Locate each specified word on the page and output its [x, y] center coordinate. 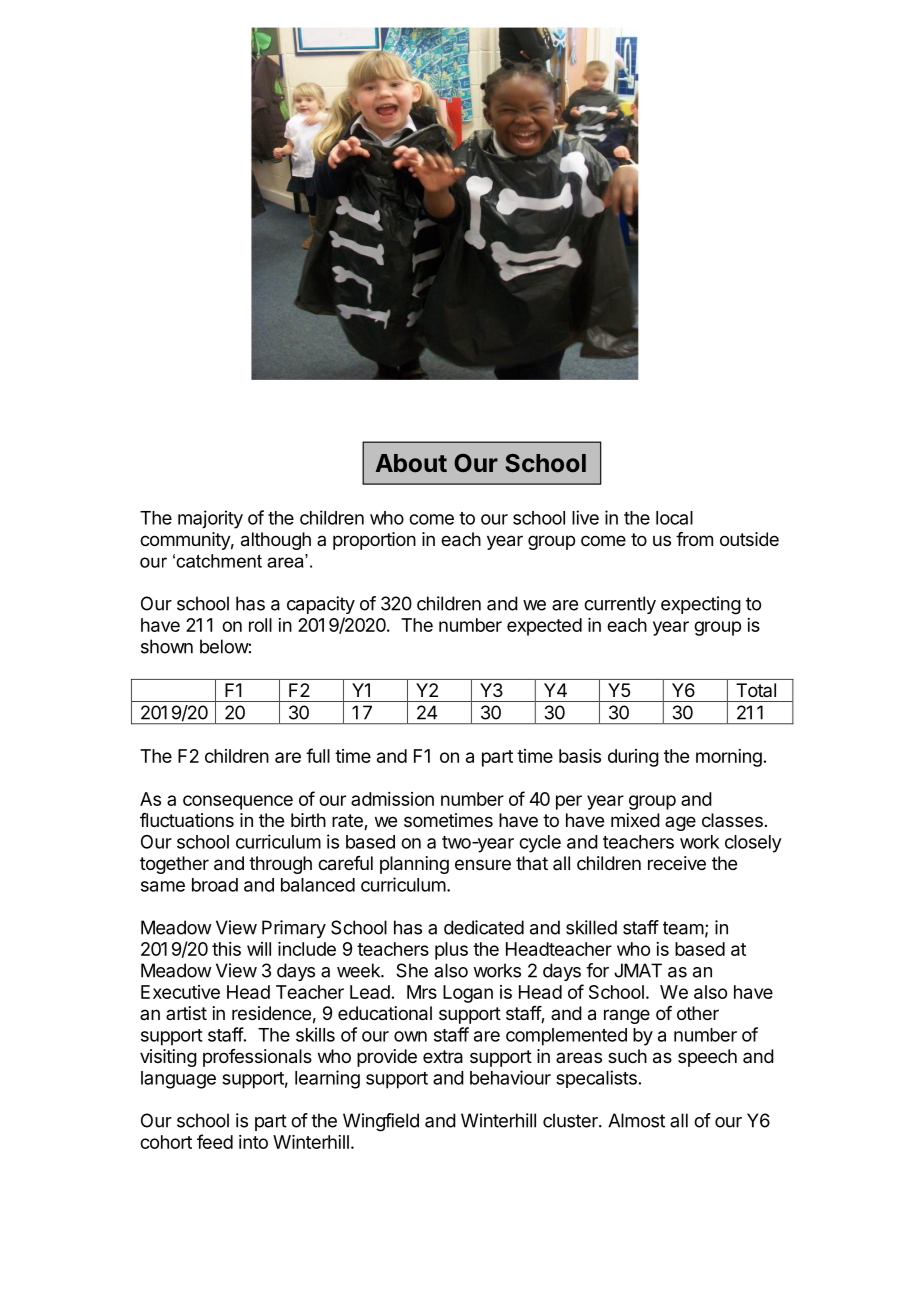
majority [210, 519]
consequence [238, 802]
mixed [635, 820]
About [411, 463]
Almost [636, 1120]
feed [215, 1141]
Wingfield [381, 1122]
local [674, 518]
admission [392, 799]
